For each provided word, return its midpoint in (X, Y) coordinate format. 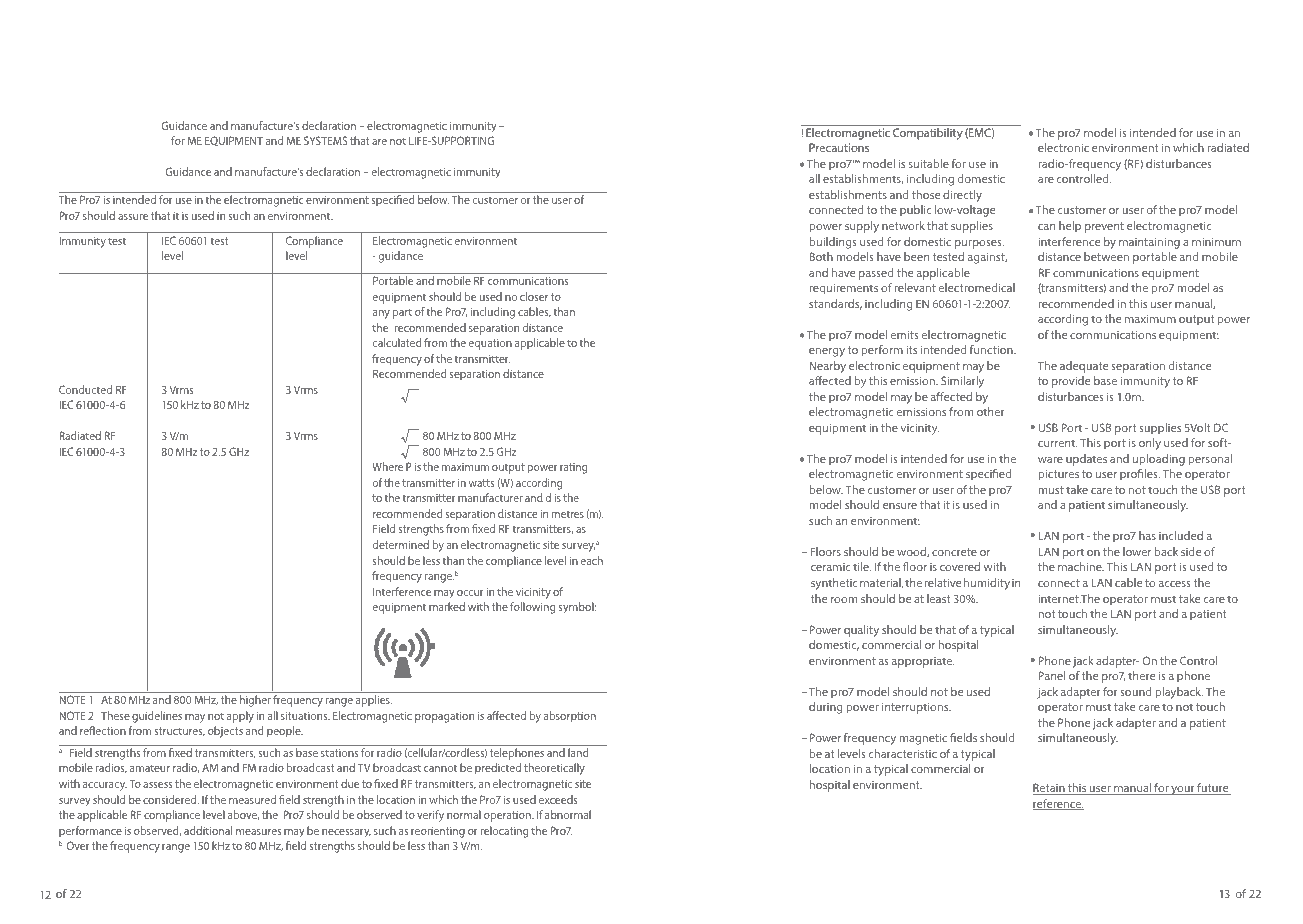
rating (573, 468)
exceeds (558, 799)
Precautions (839, 147)
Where (387, 466)
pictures (1058, 475)
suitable (929, 163)
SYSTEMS (325, 140)
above (243, 815)
